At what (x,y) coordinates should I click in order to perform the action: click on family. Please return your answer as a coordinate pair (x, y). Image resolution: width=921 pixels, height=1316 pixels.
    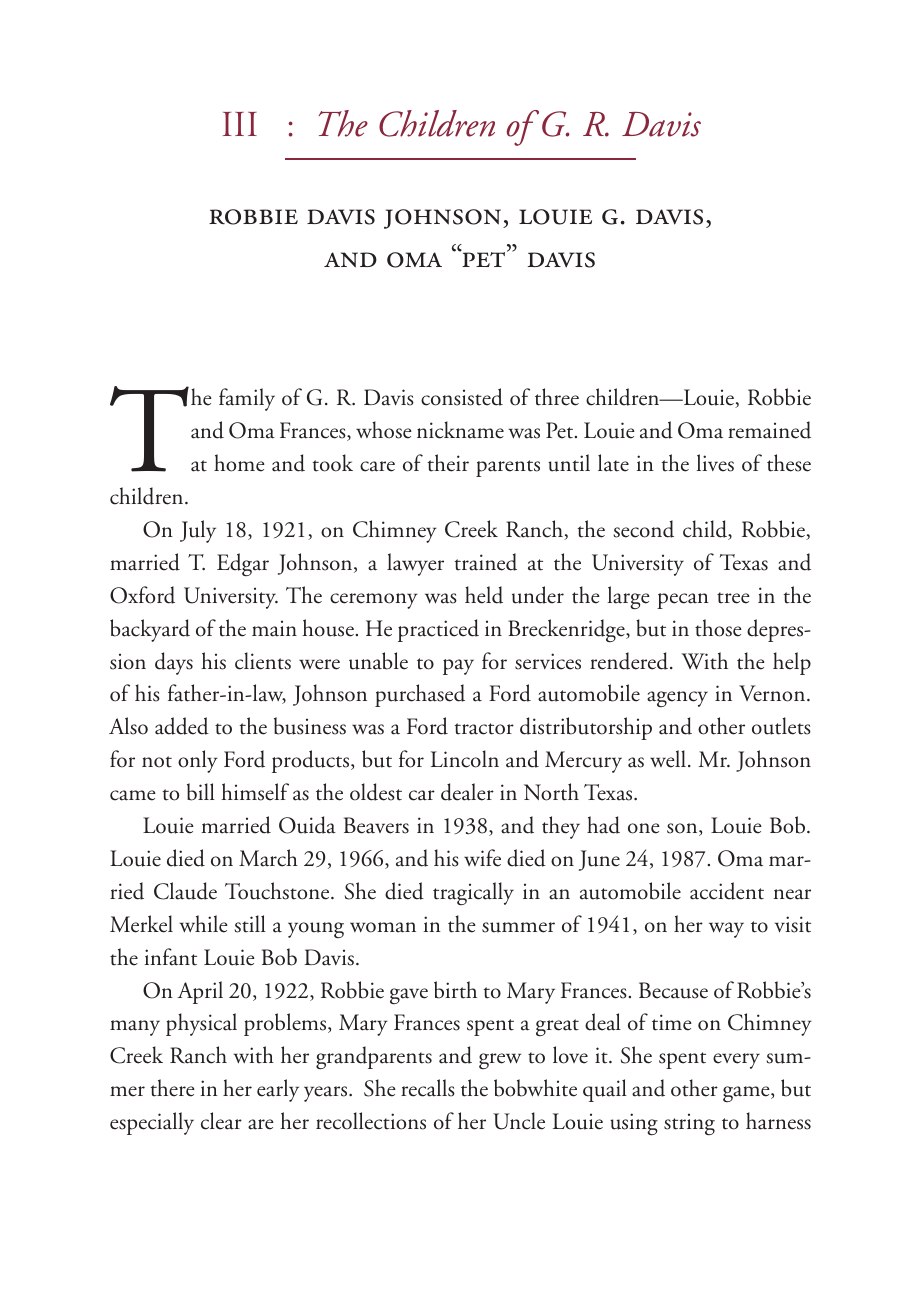
    Looking at the image, I should click on (247, 399).
